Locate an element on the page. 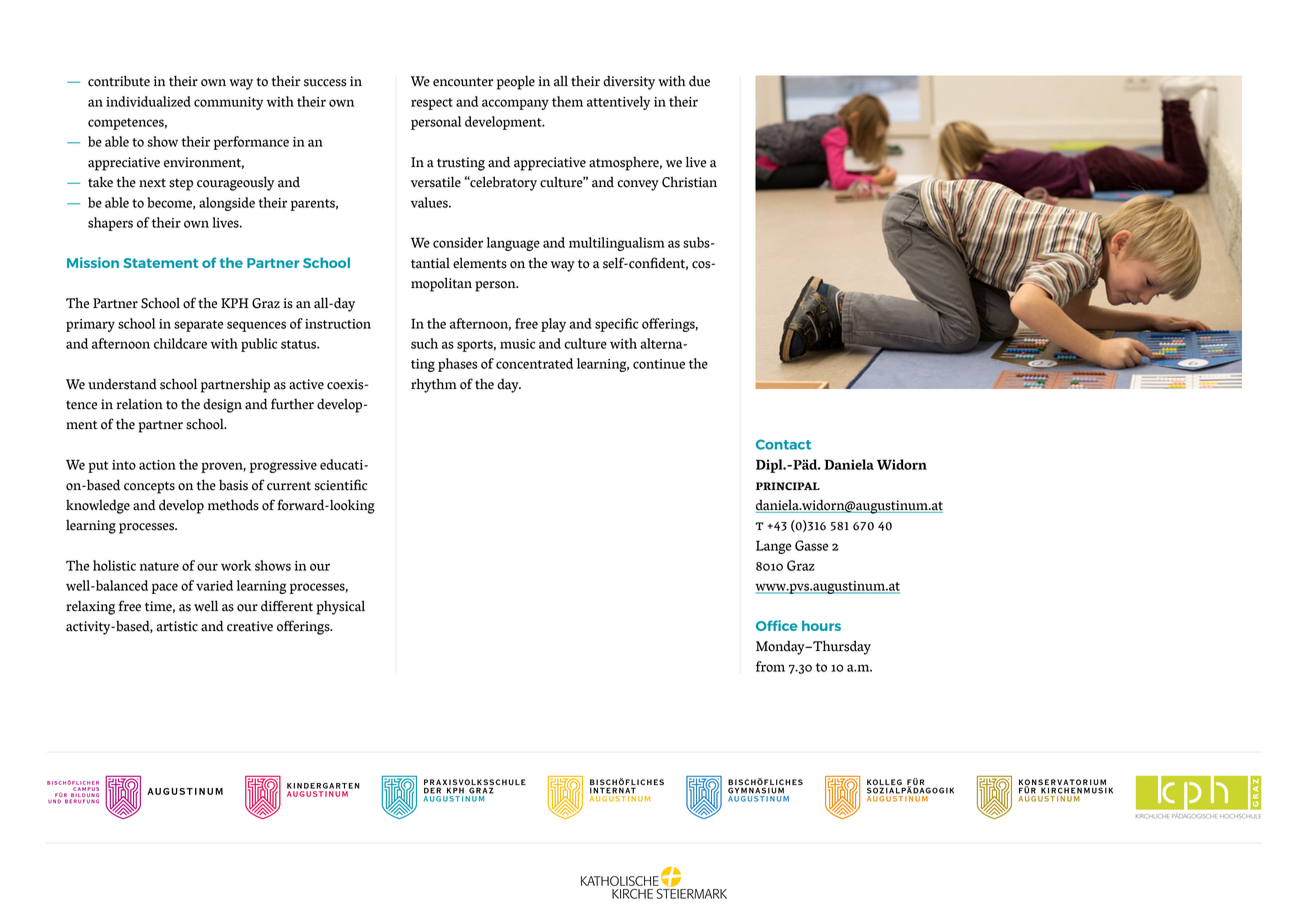 The width and height of the image is (1308, 924). individualized is located at coordinates (148, 101).
